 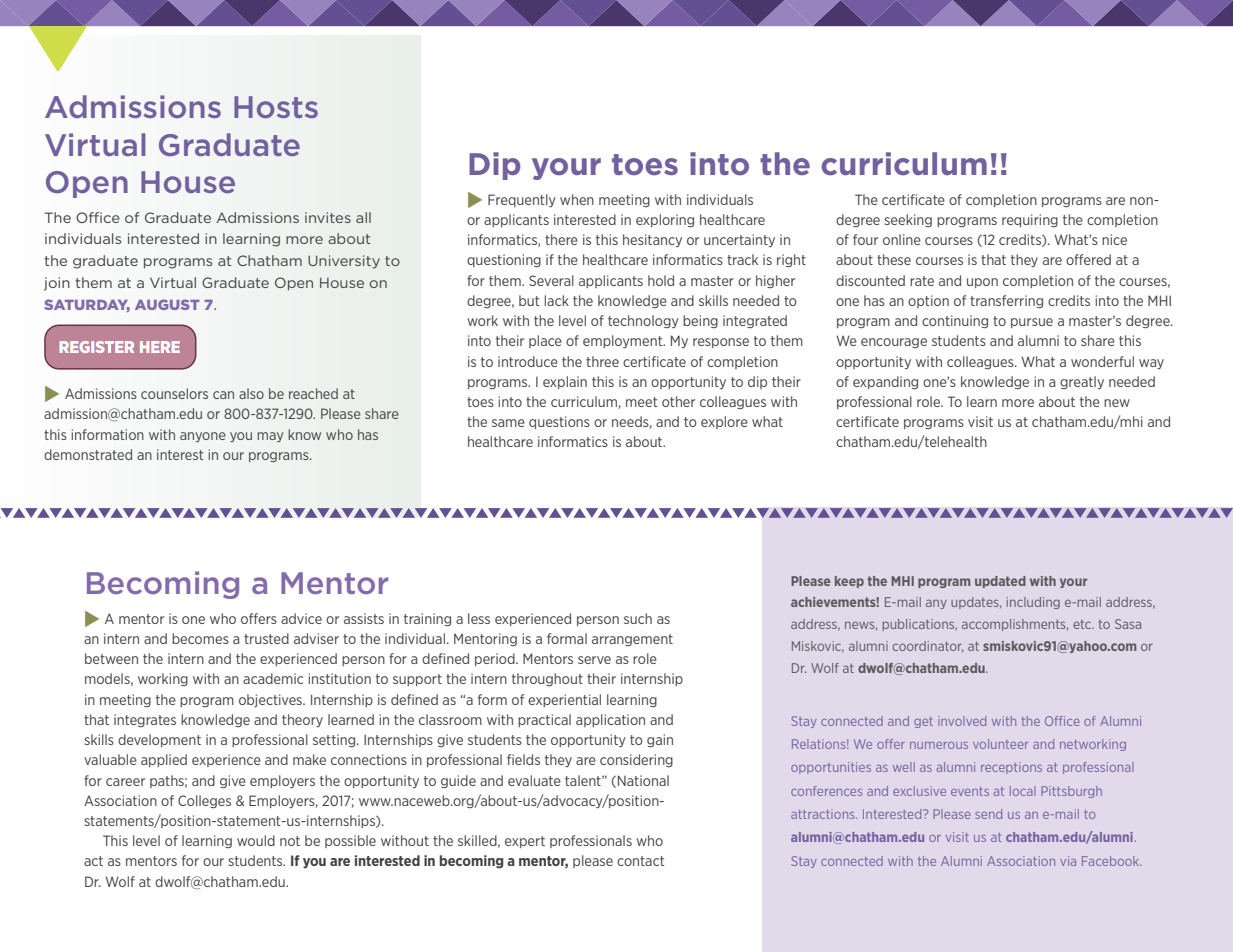 I want to click on AUGUST, so click(x=167, y=304).
